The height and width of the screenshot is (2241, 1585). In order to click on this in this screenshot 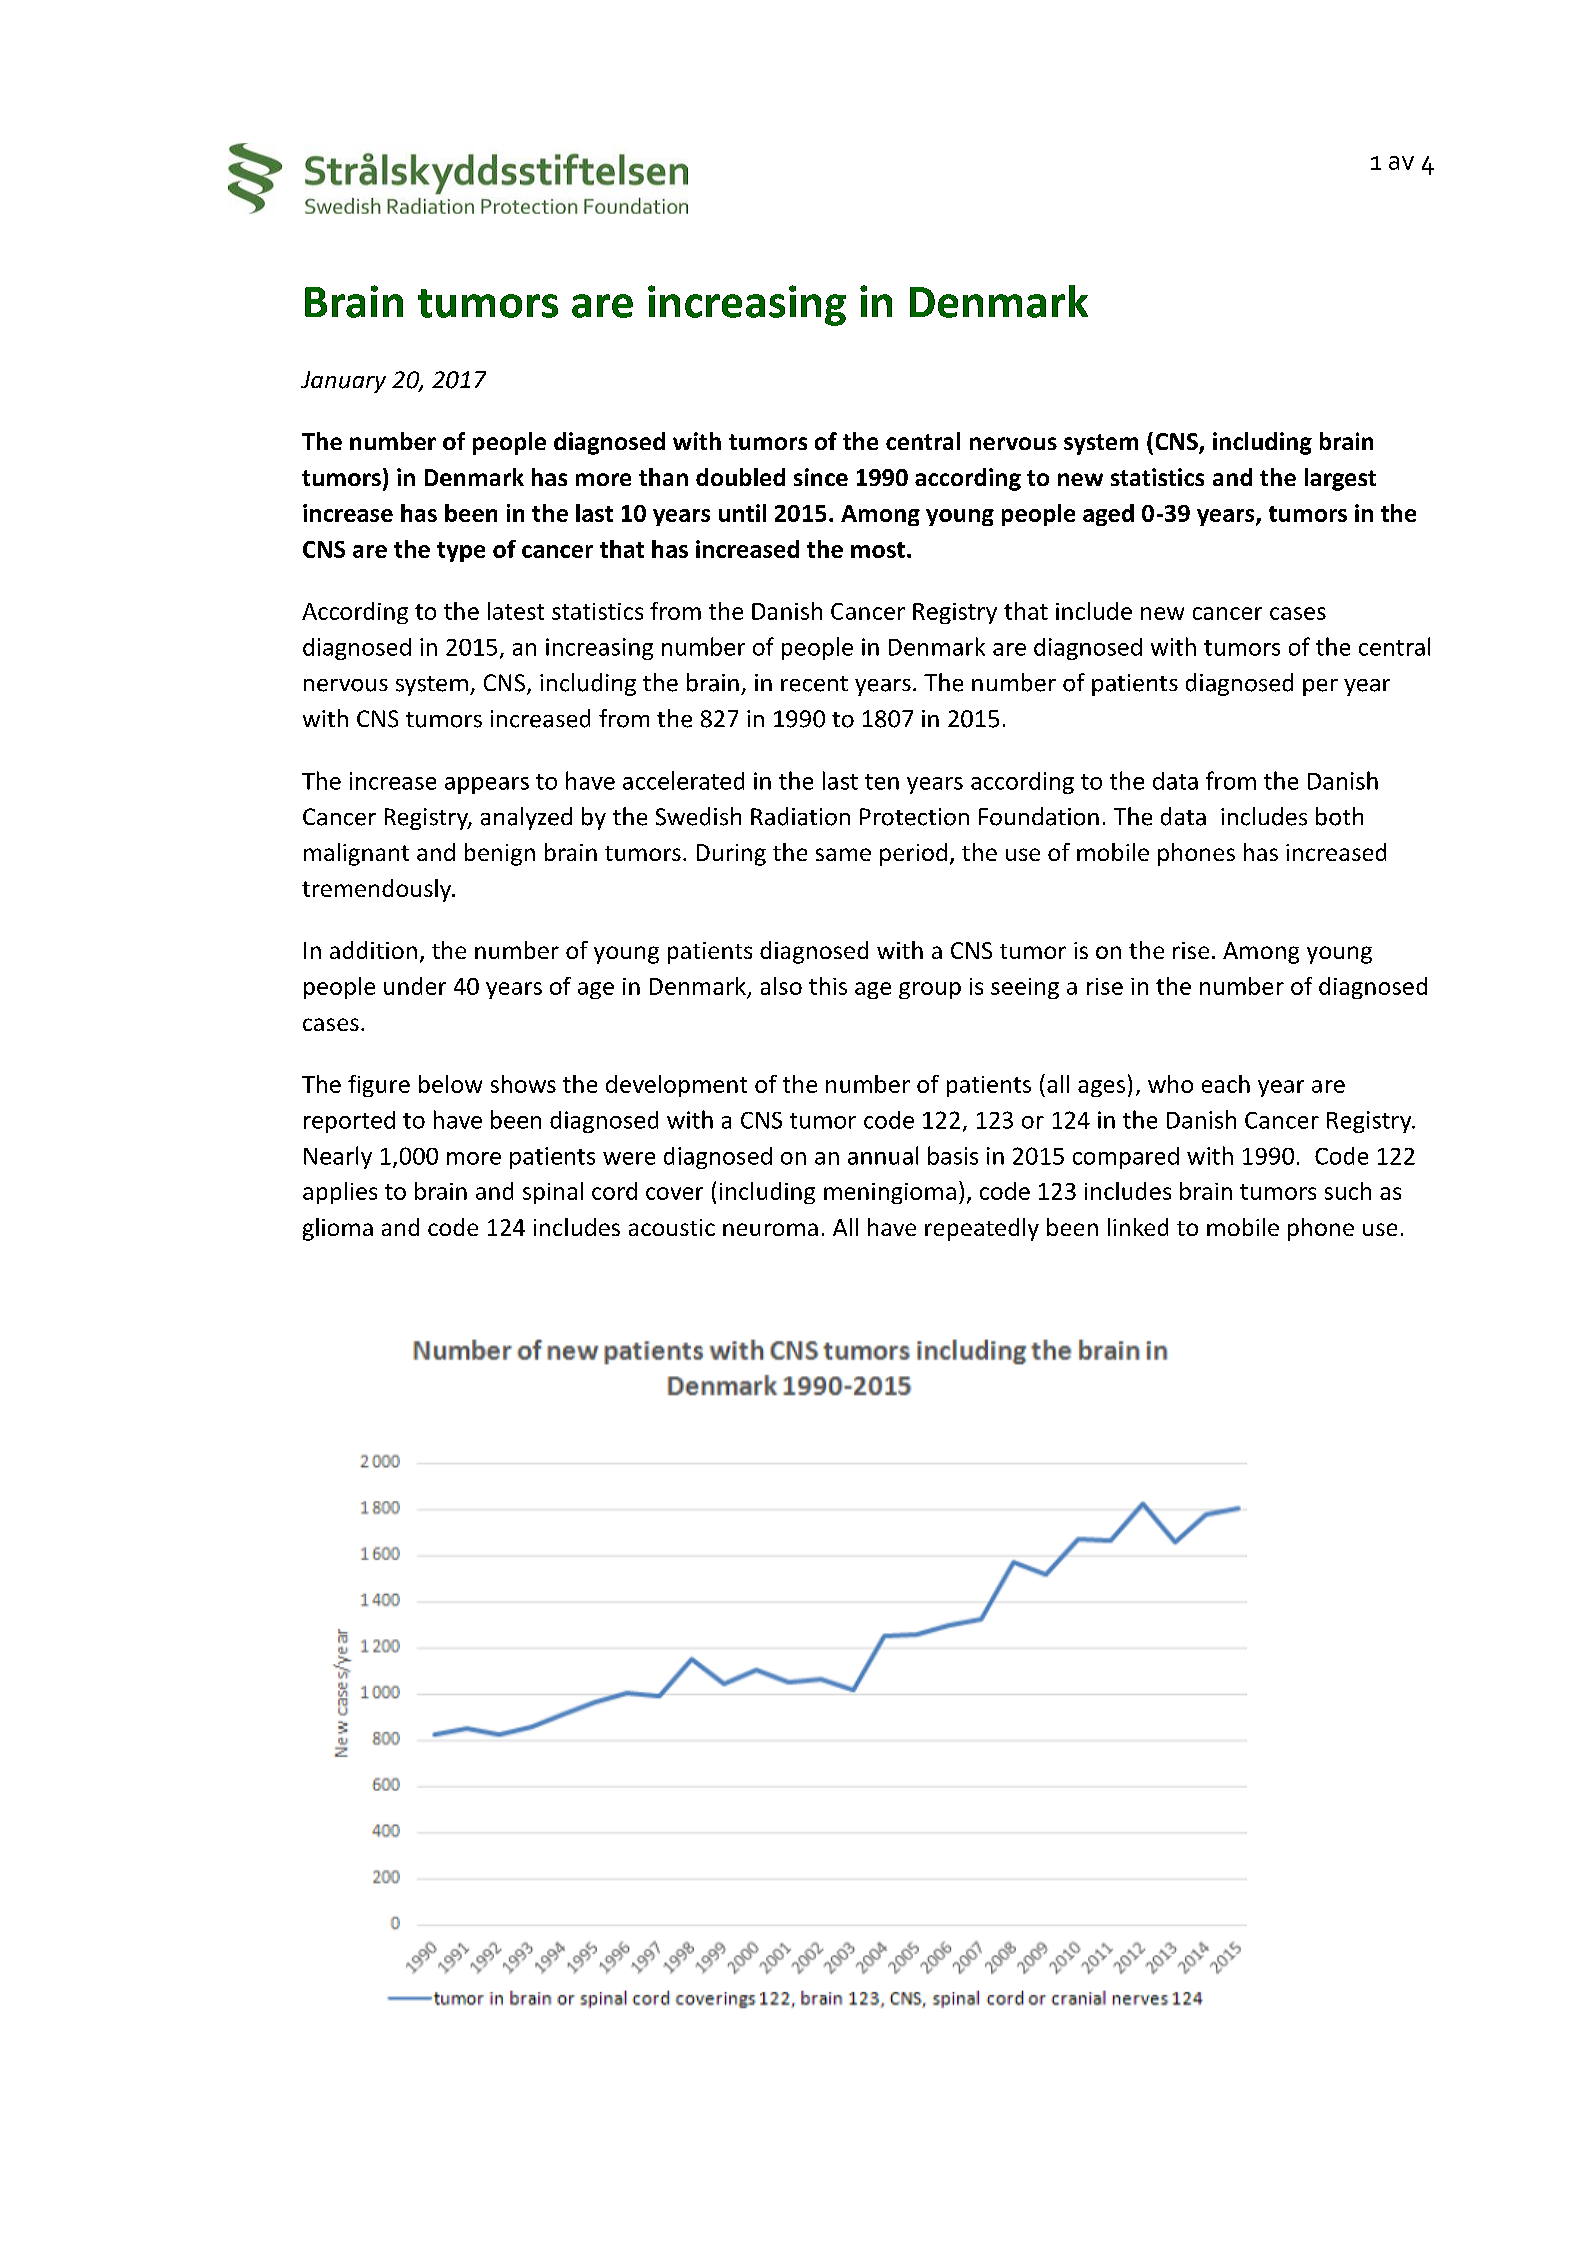, I will do `click(828, 986)`.
